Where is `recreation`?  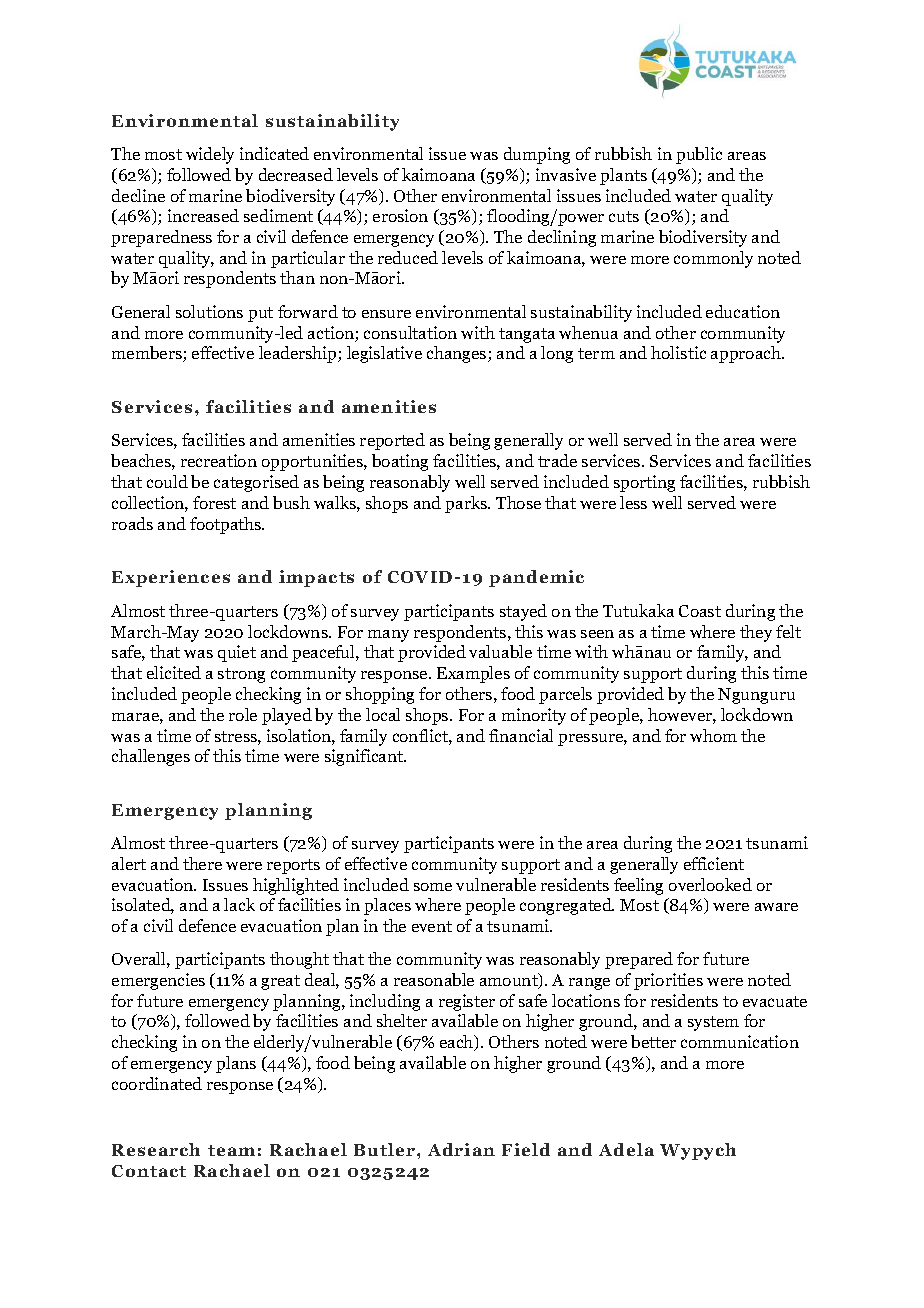 recreation is located at coordinates (219, 460).
